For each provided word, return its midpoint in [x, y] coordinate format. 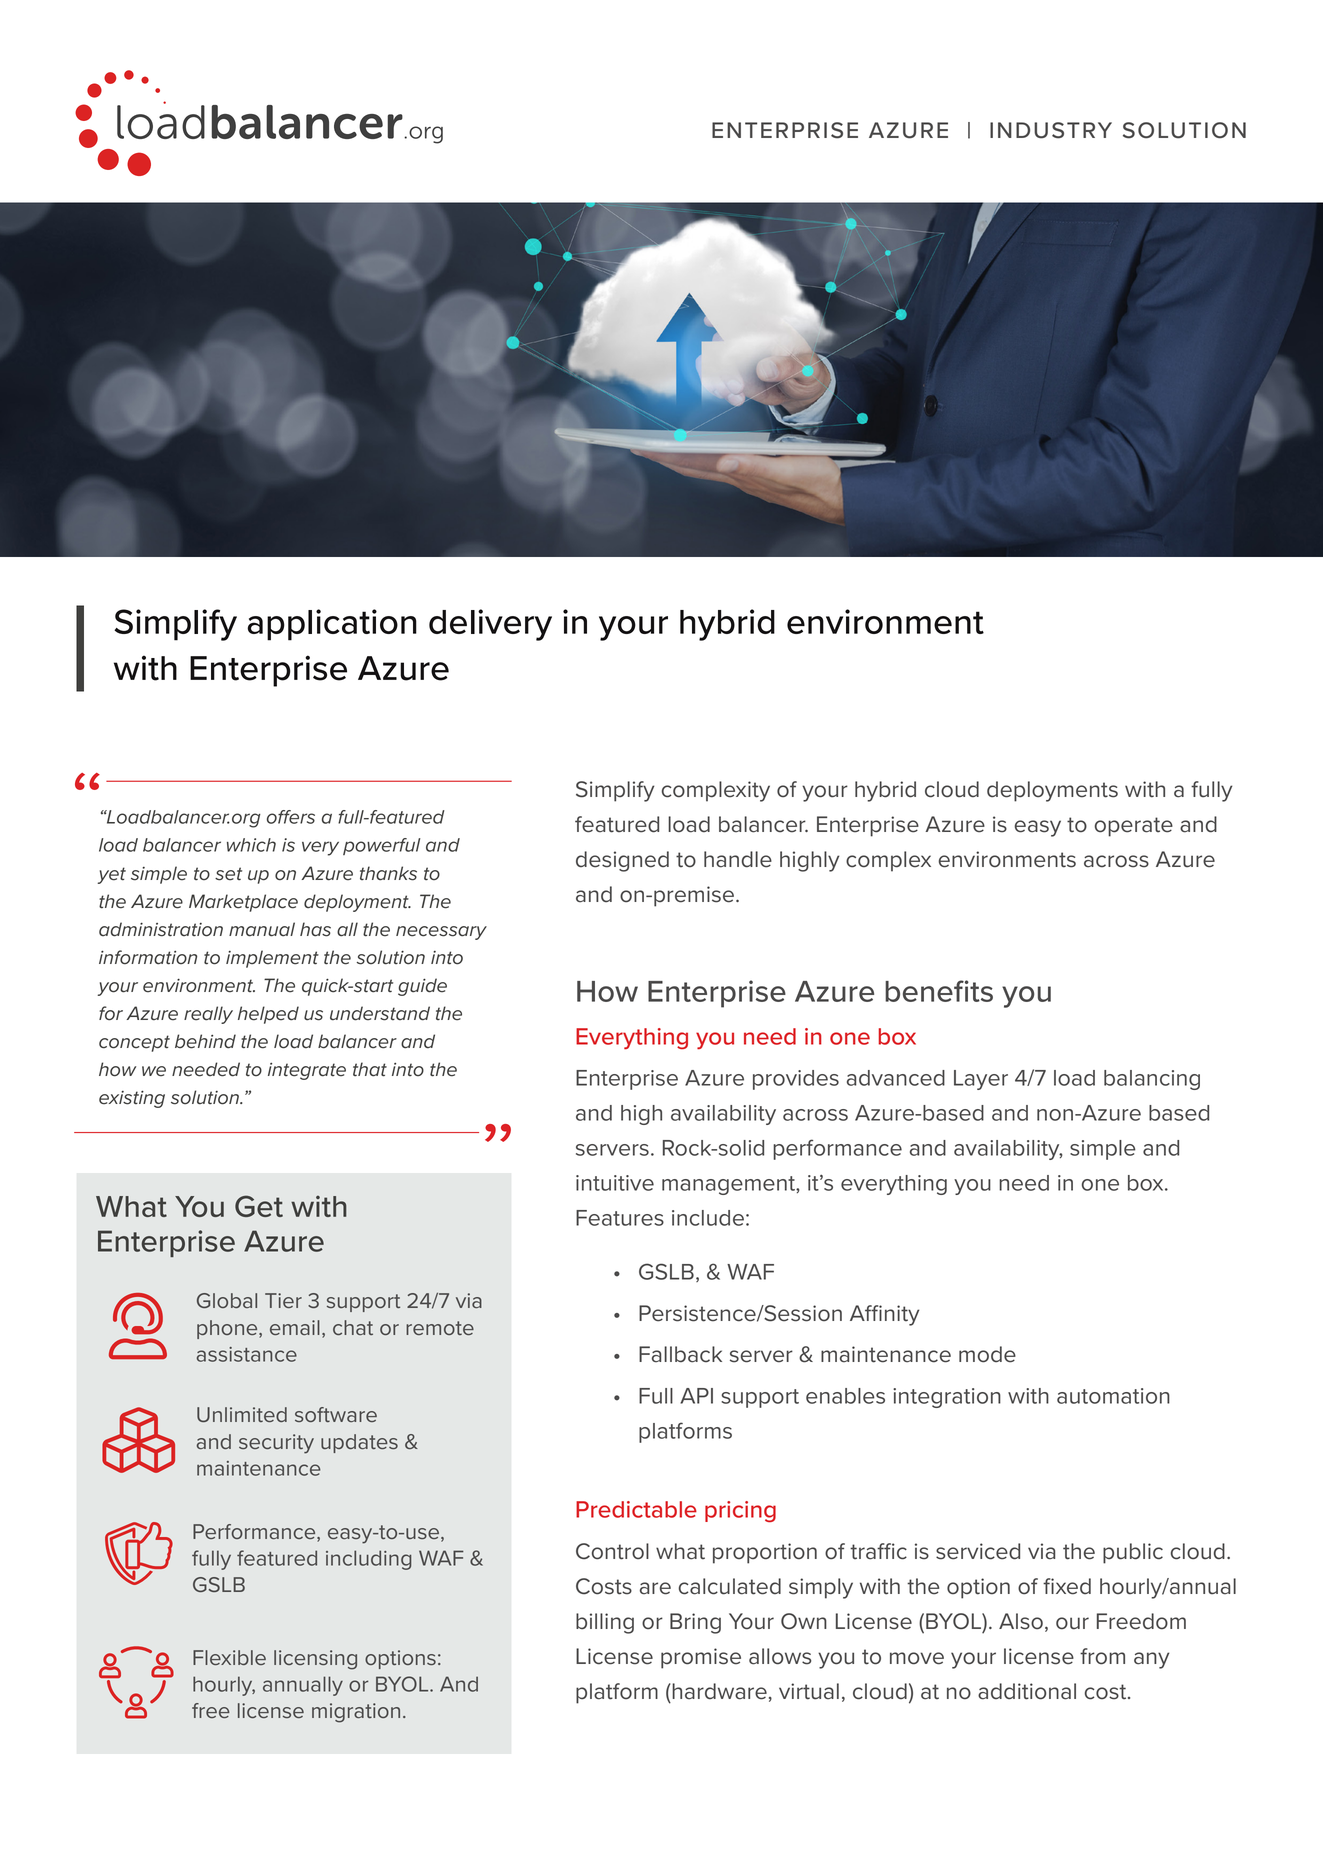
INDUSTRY [1051, 130]
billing [605, 1623]
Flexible [229, 1657]
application [332, 625]
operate [1134, 827]
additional [1027, 1691]
